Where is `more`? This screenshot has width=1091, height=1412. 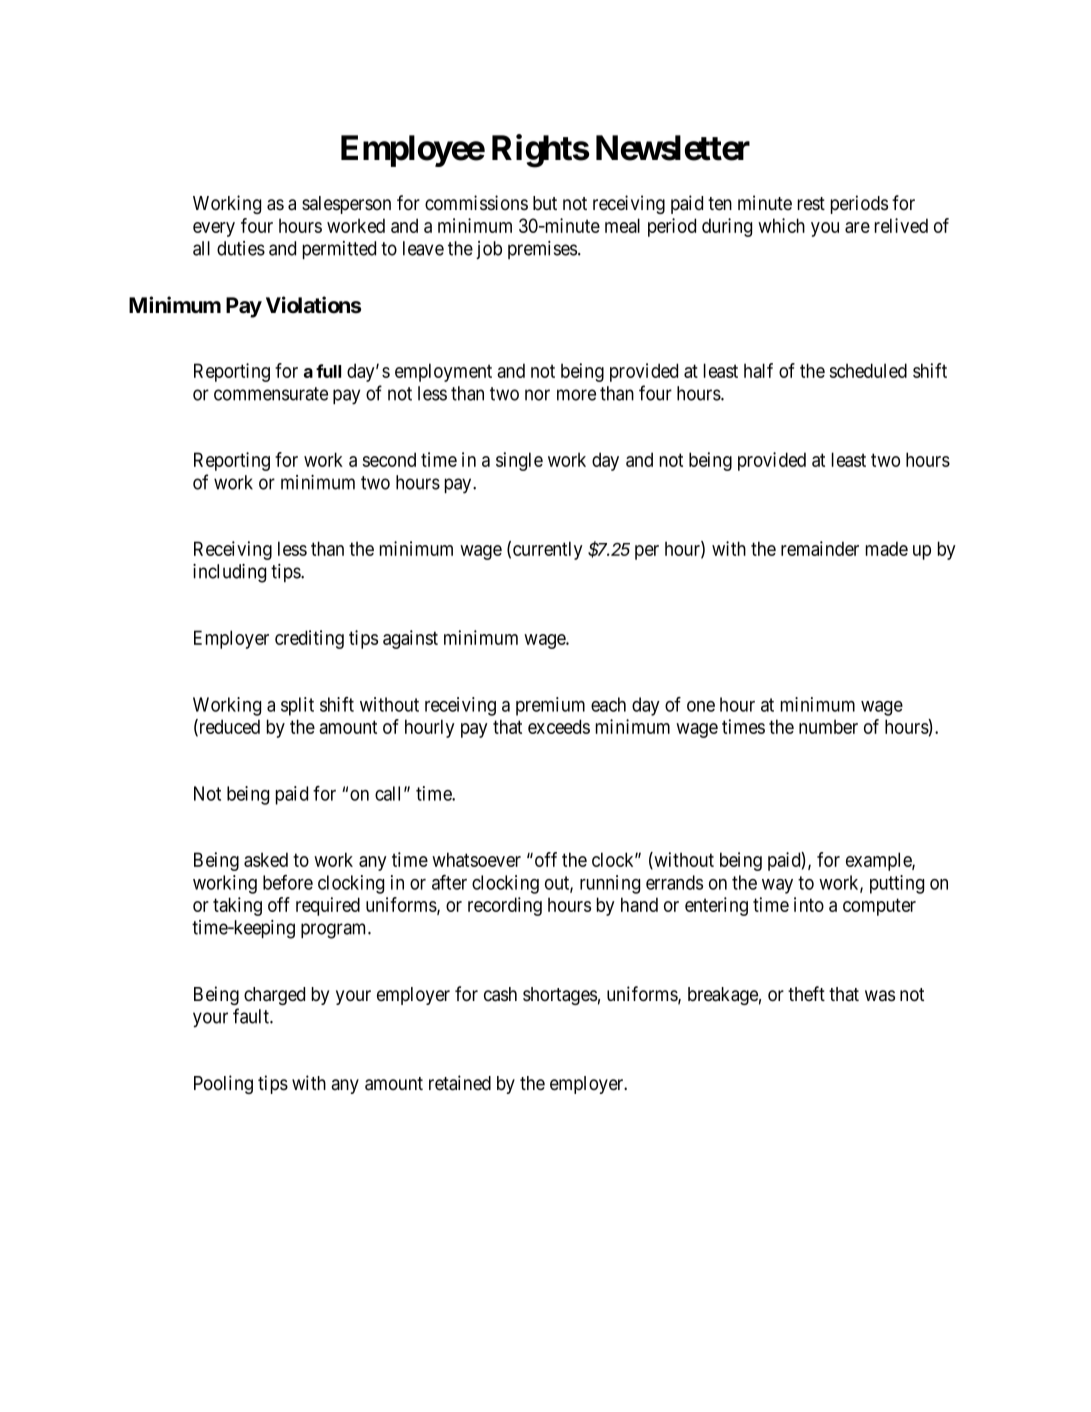
more is located at coordinates (576, 395).
